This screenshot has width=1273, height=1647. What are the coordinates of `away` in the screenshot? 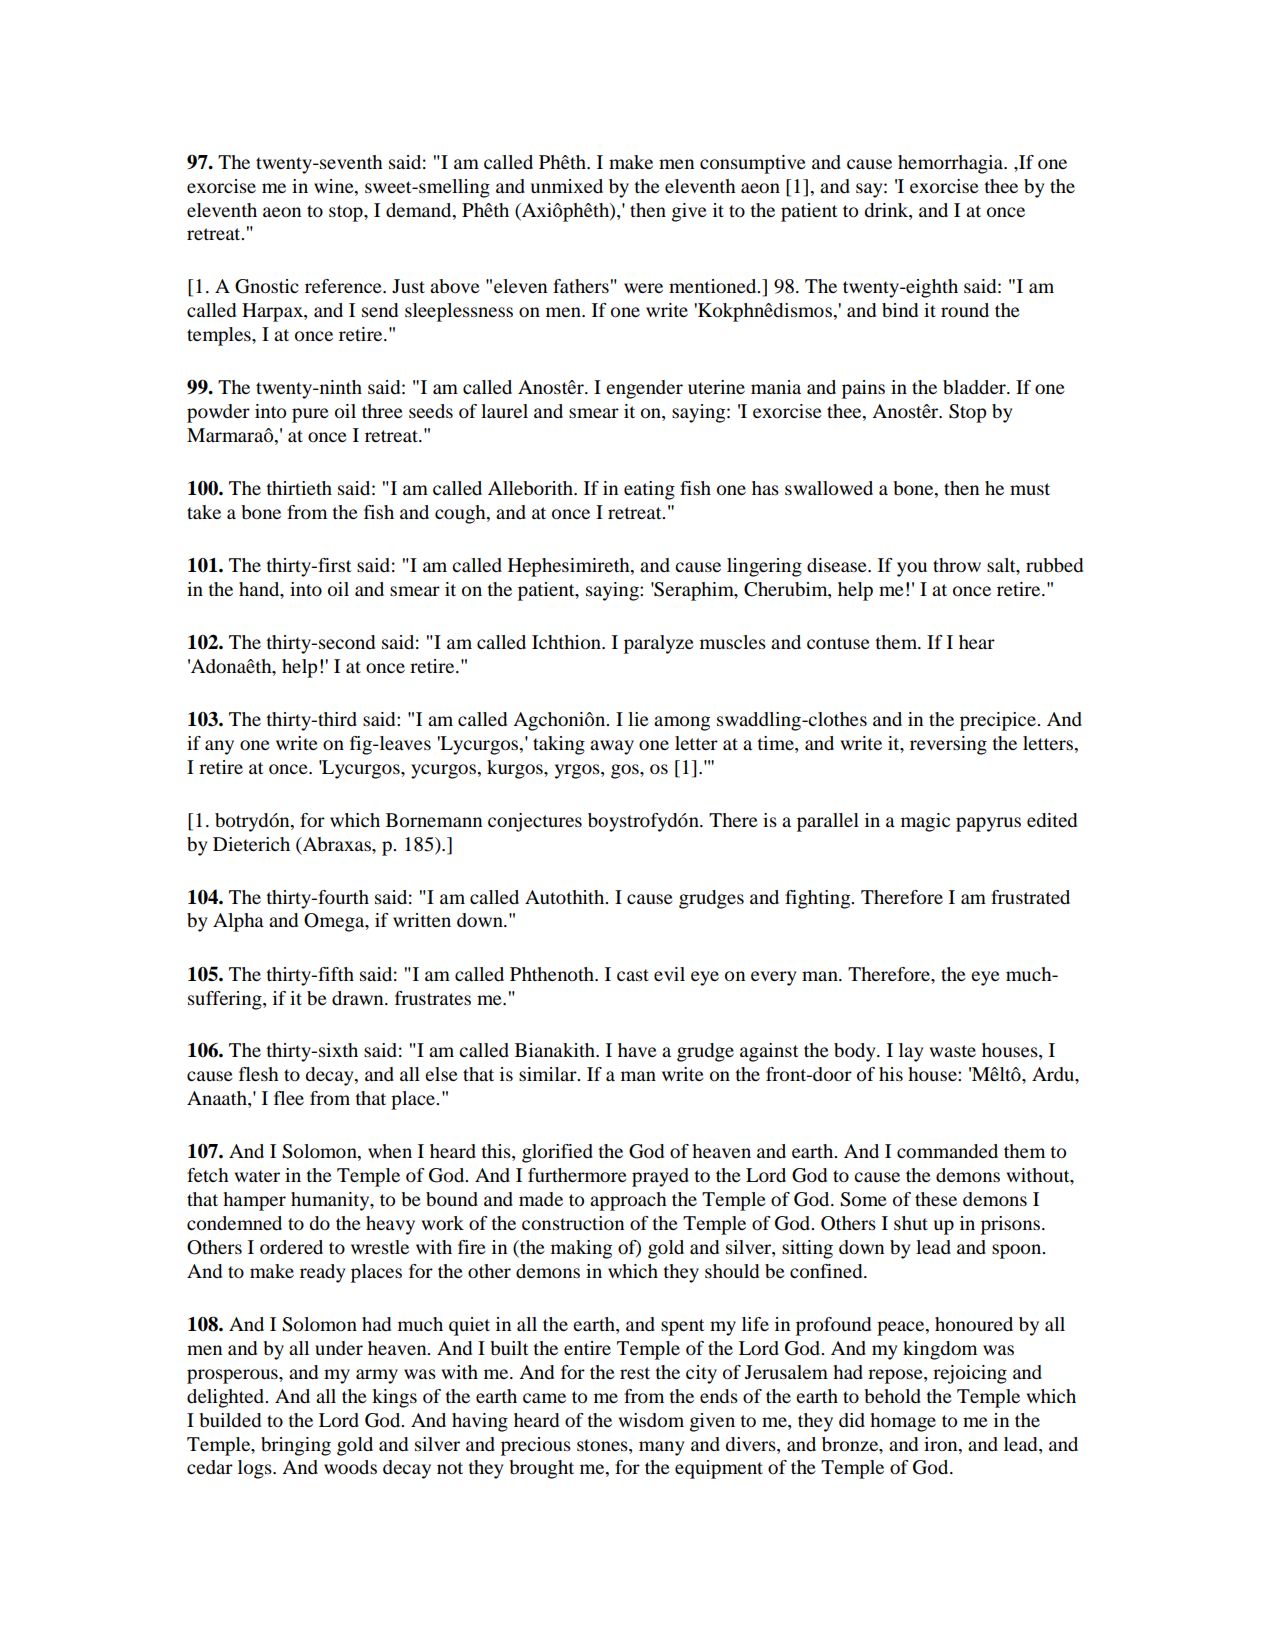 It's located at (612, 747).
